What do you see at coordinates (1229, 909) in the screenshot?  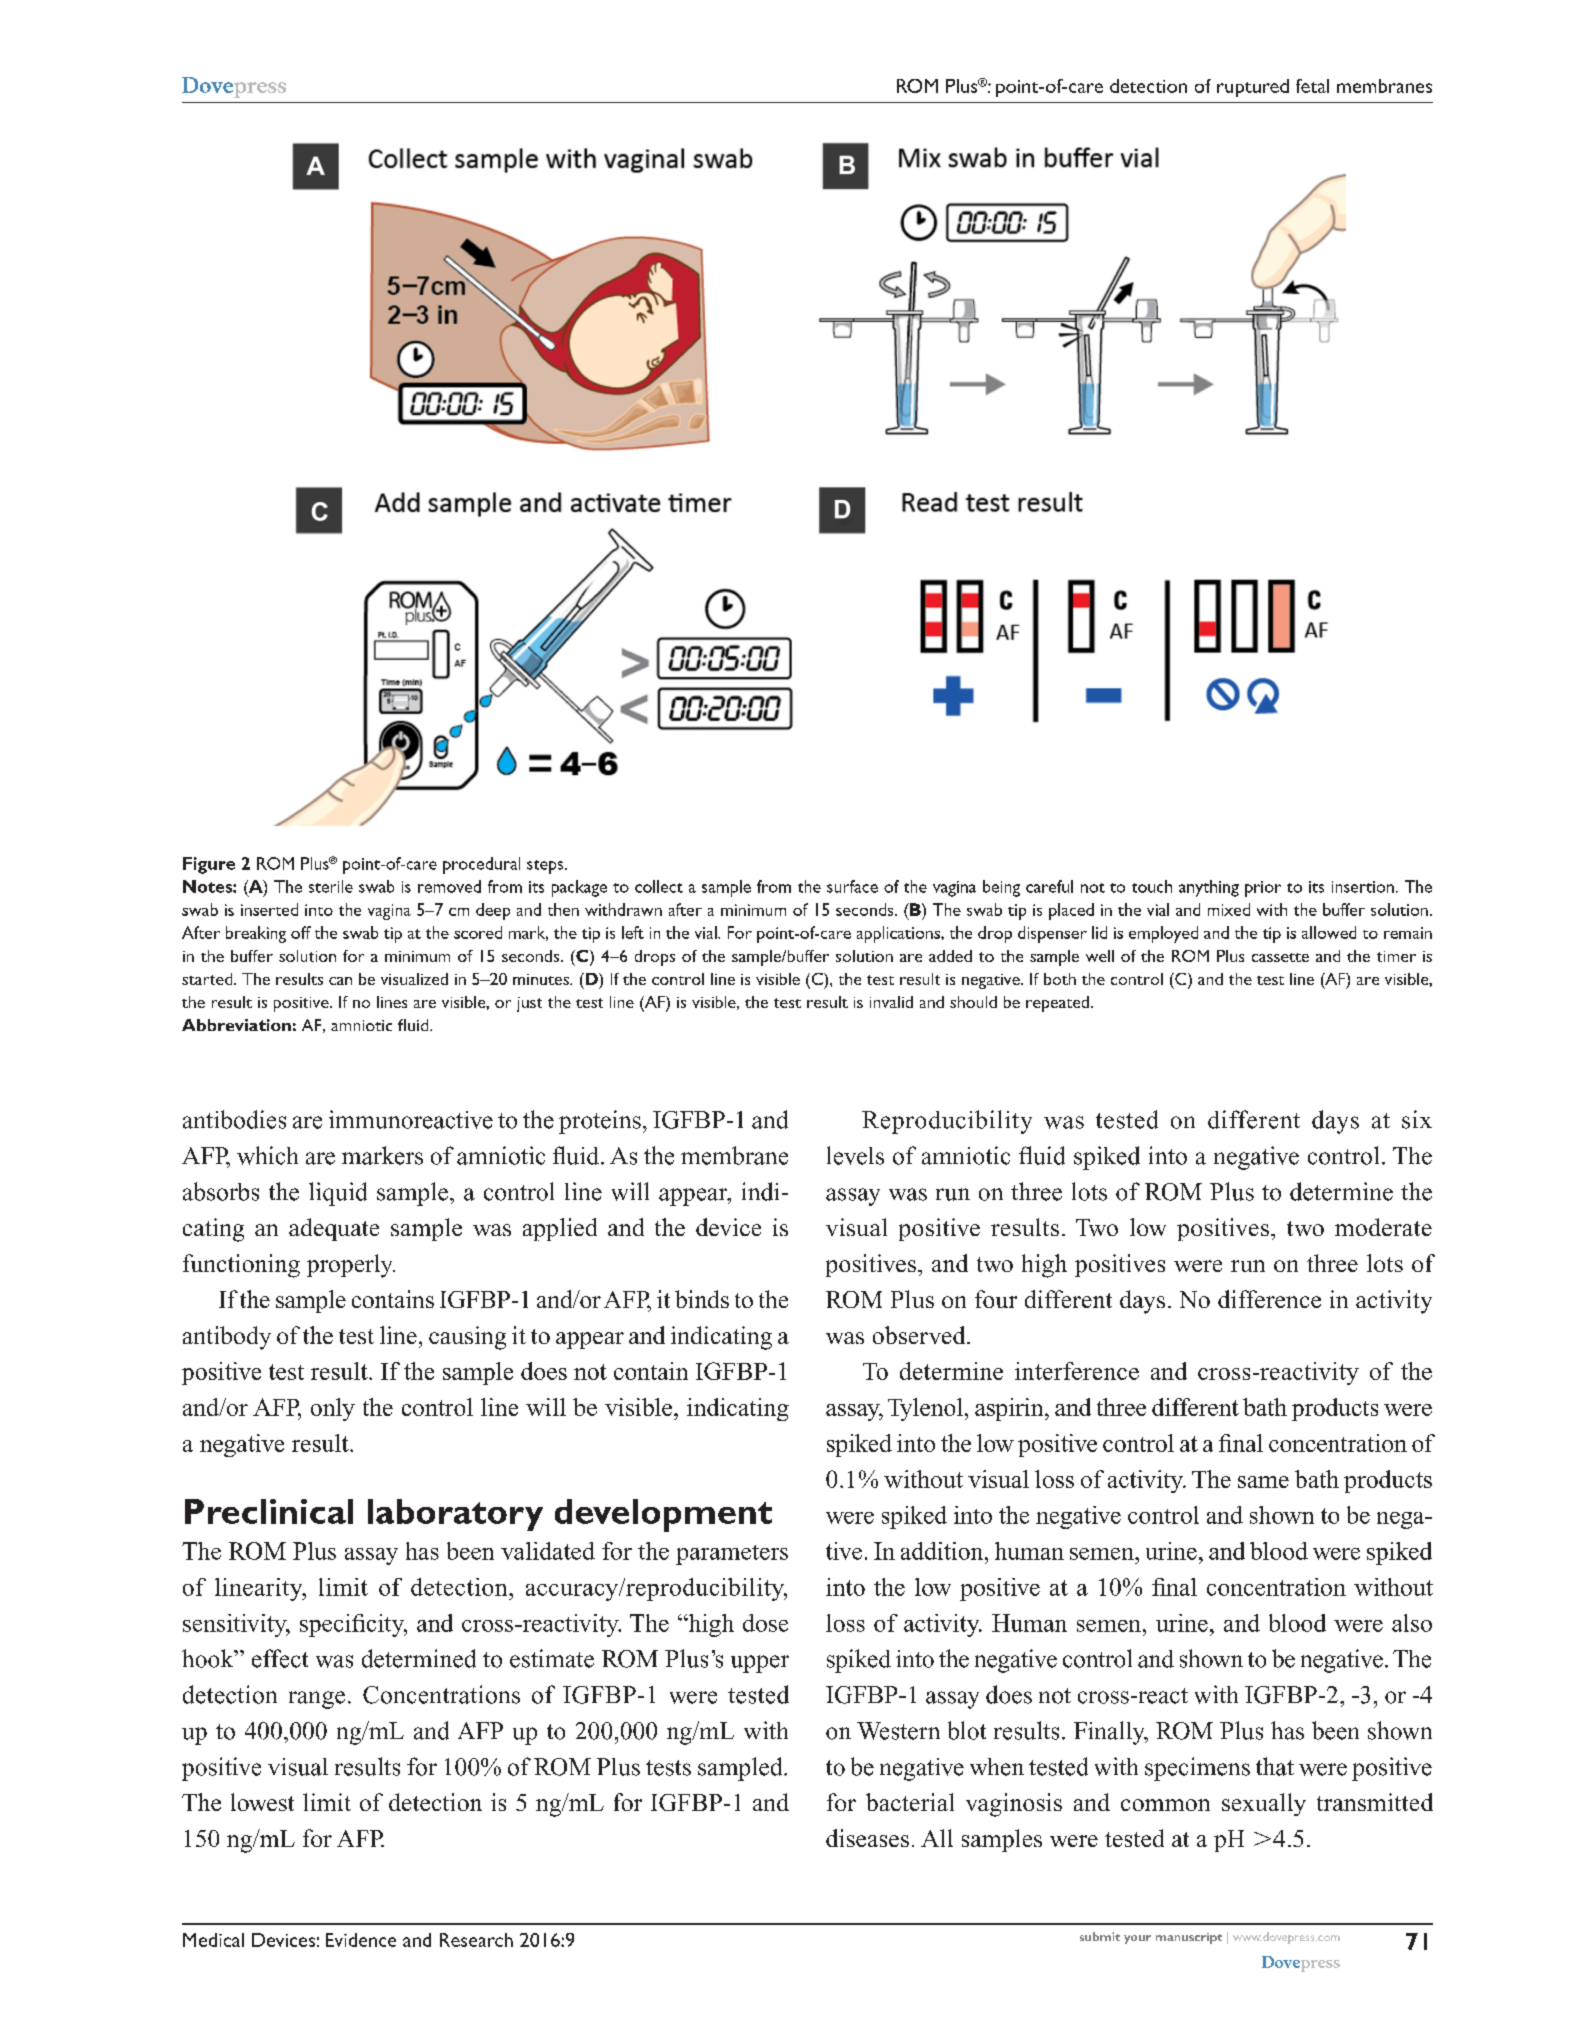 I see `mixed` at bounding box center [1229, 909].
